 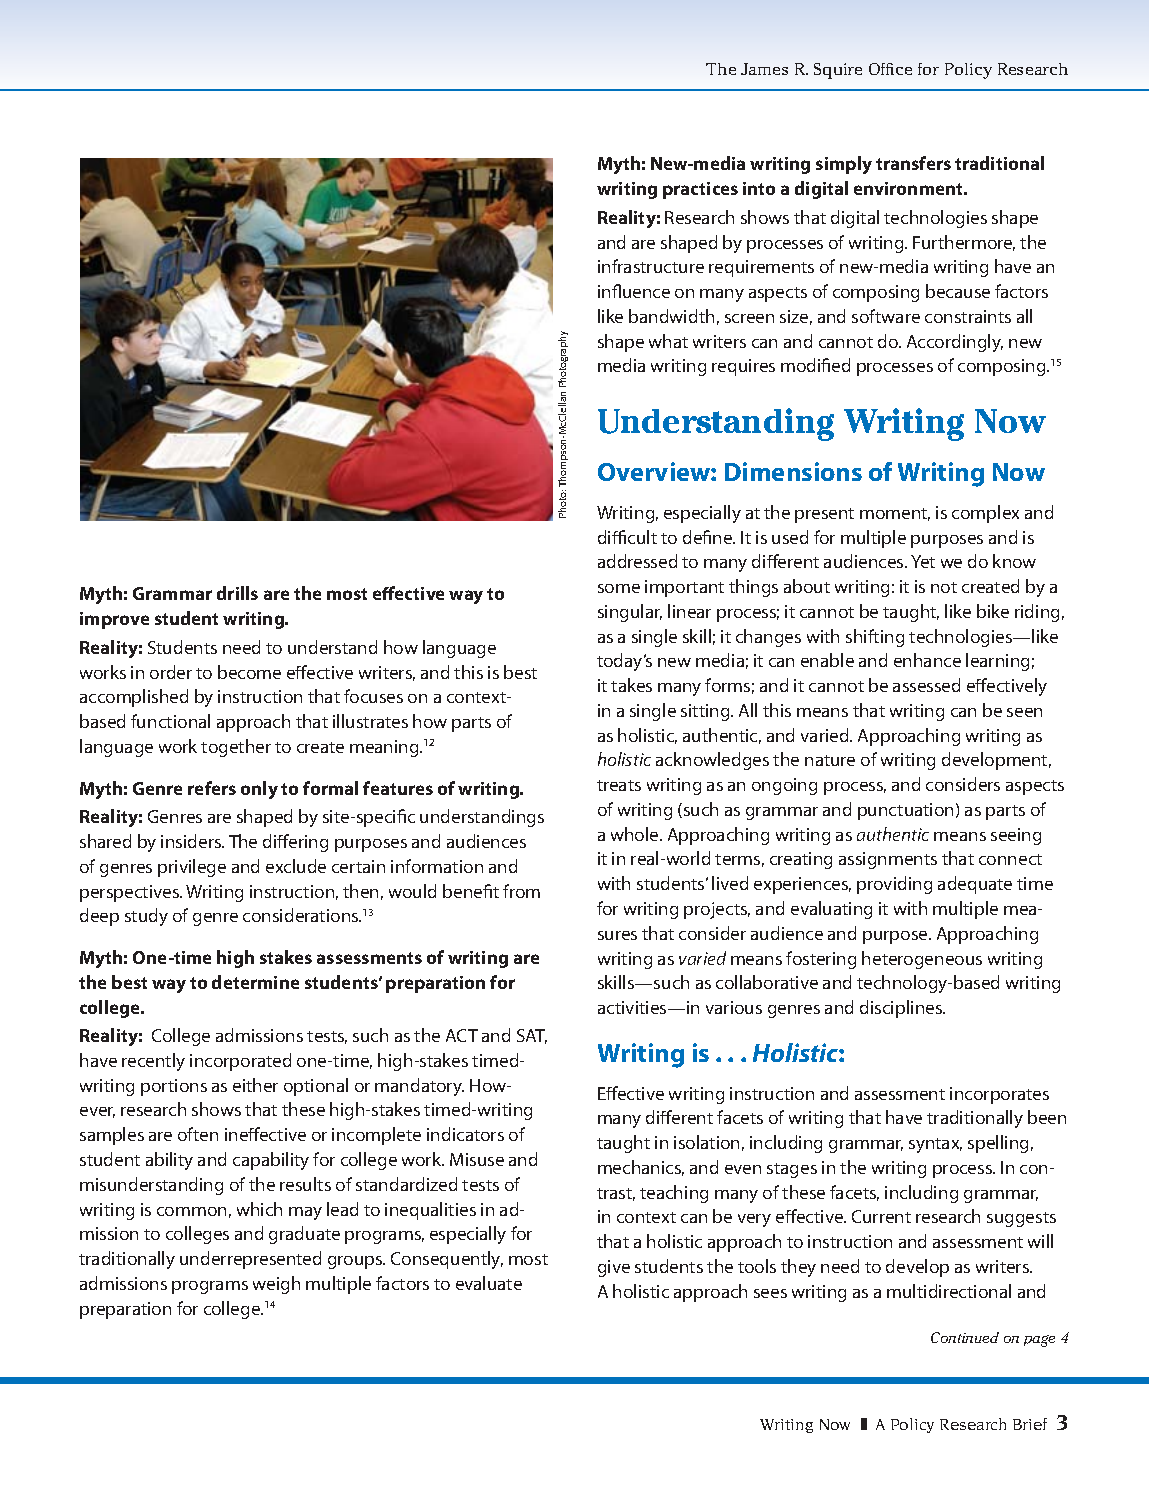 I want to click on Continued, so click(x=965, y=1337).
